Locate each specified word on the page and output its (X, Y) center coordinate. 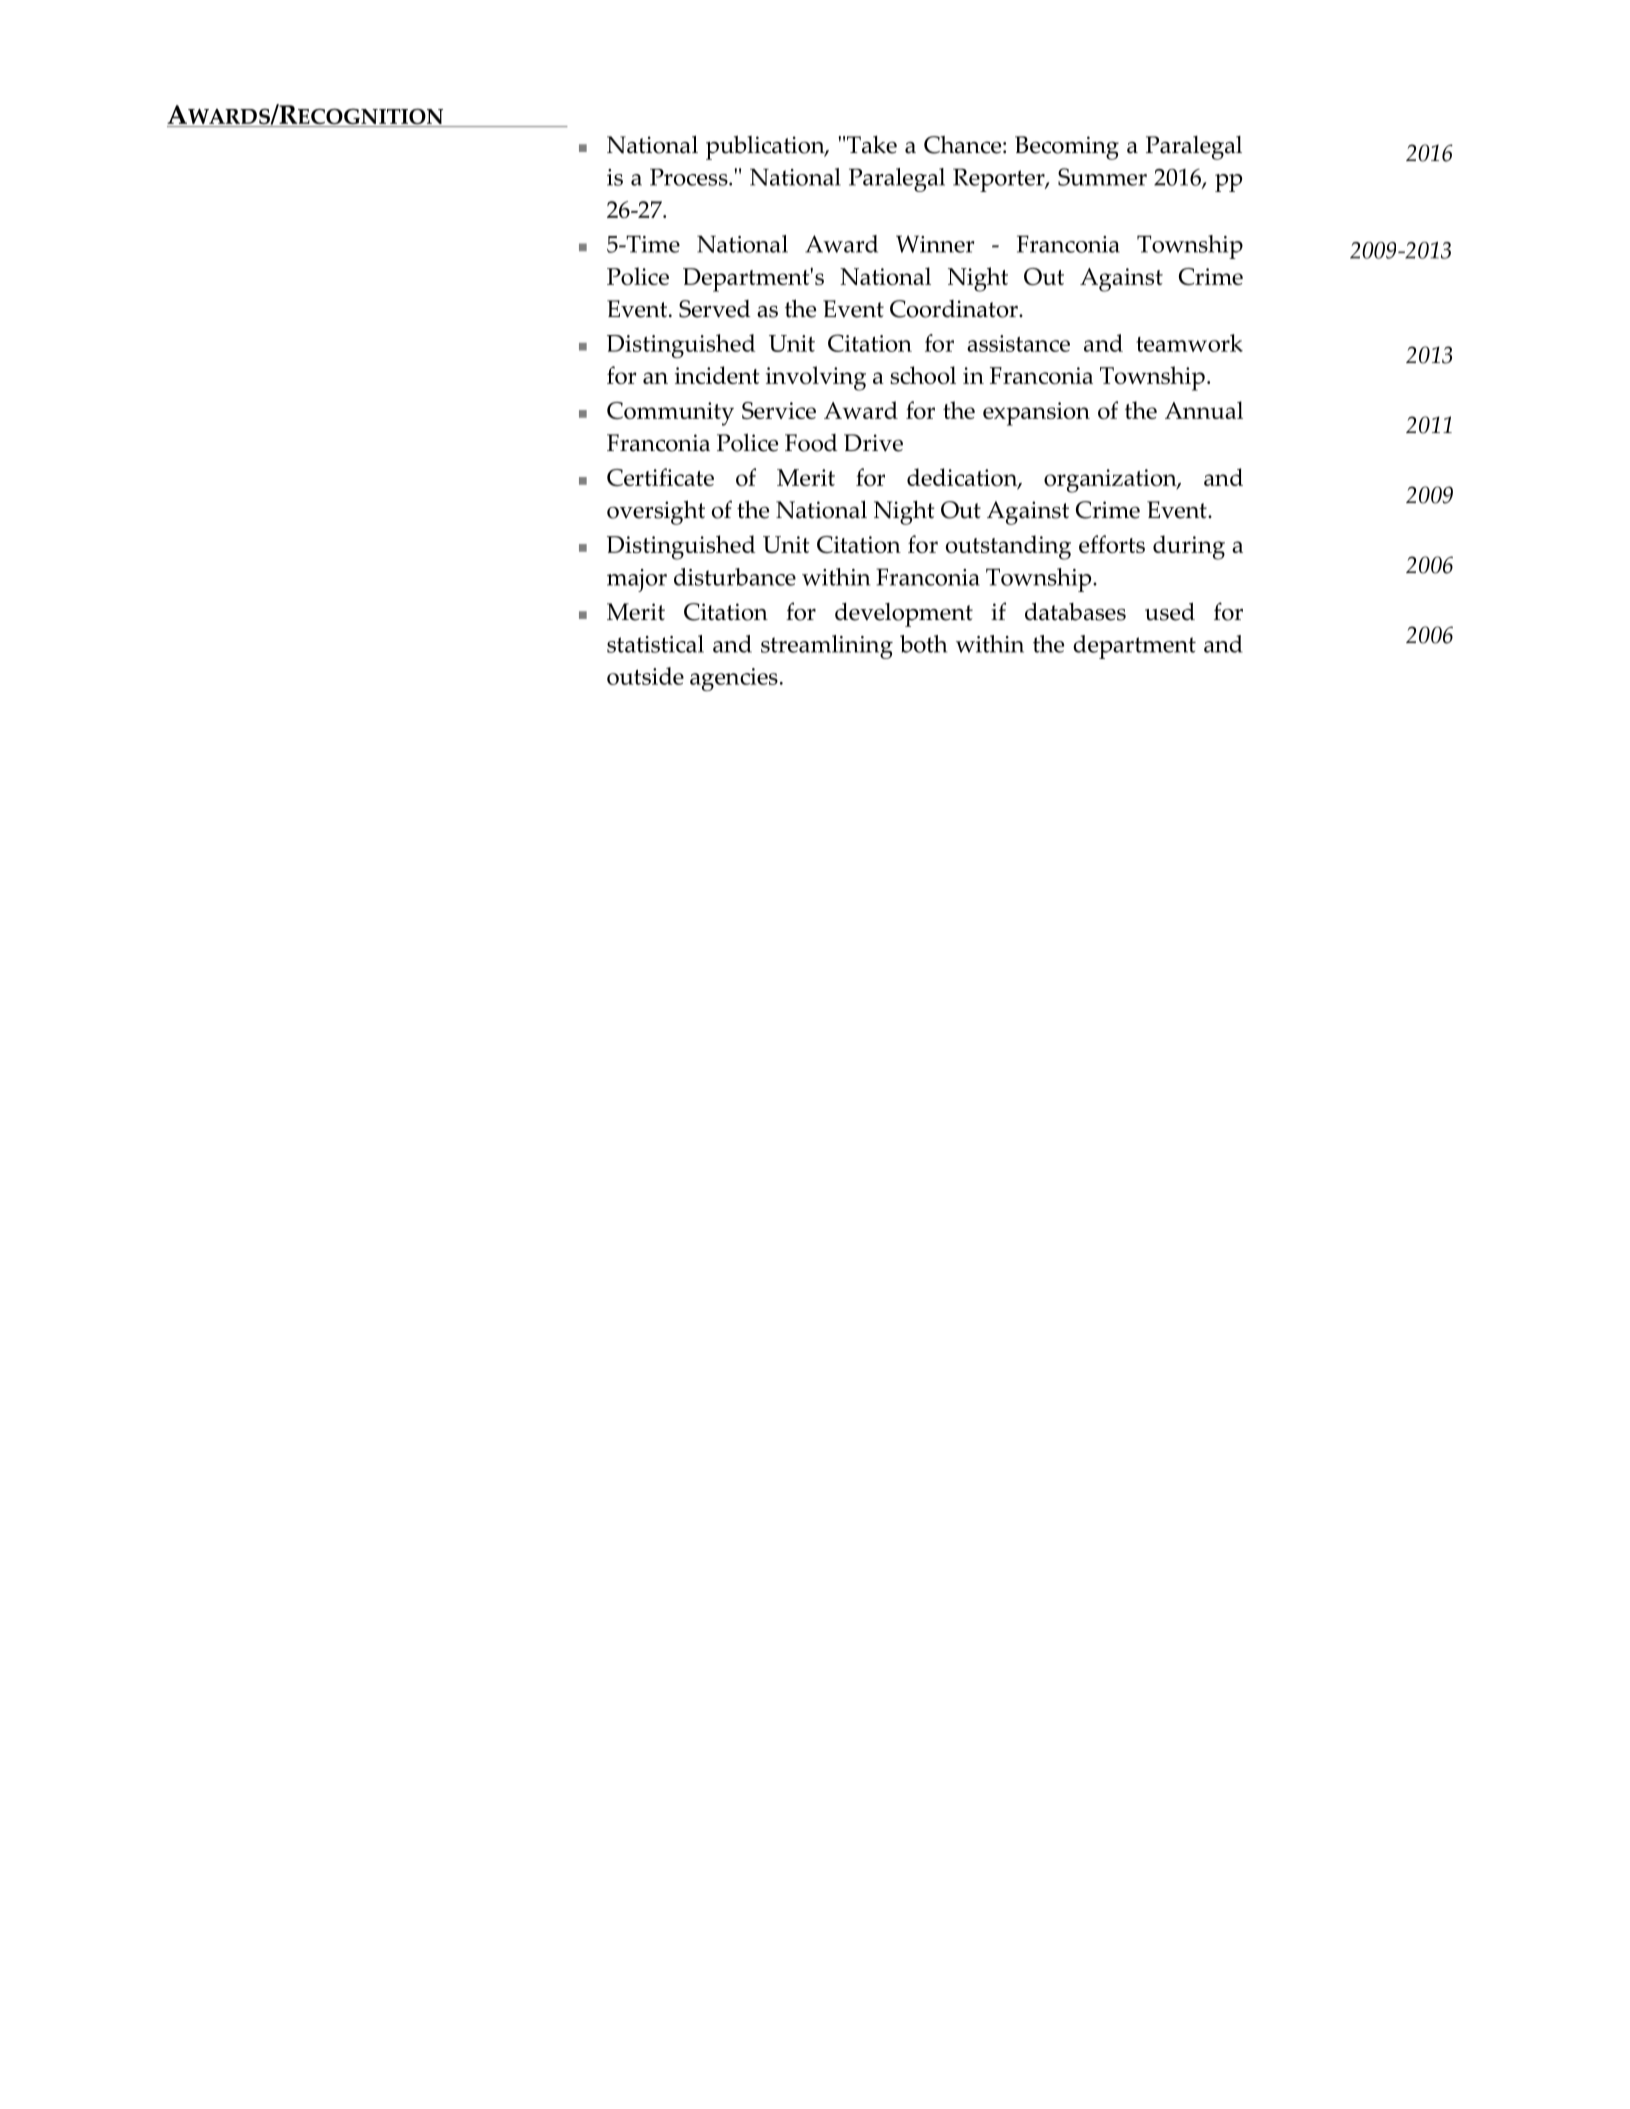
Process (690, 177)
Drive (873, 443)
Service (779, 410)
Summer (1102, 177)
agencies (734, 679)
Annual (1204, 410)
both (923, 644)
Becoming (1067, 148)
